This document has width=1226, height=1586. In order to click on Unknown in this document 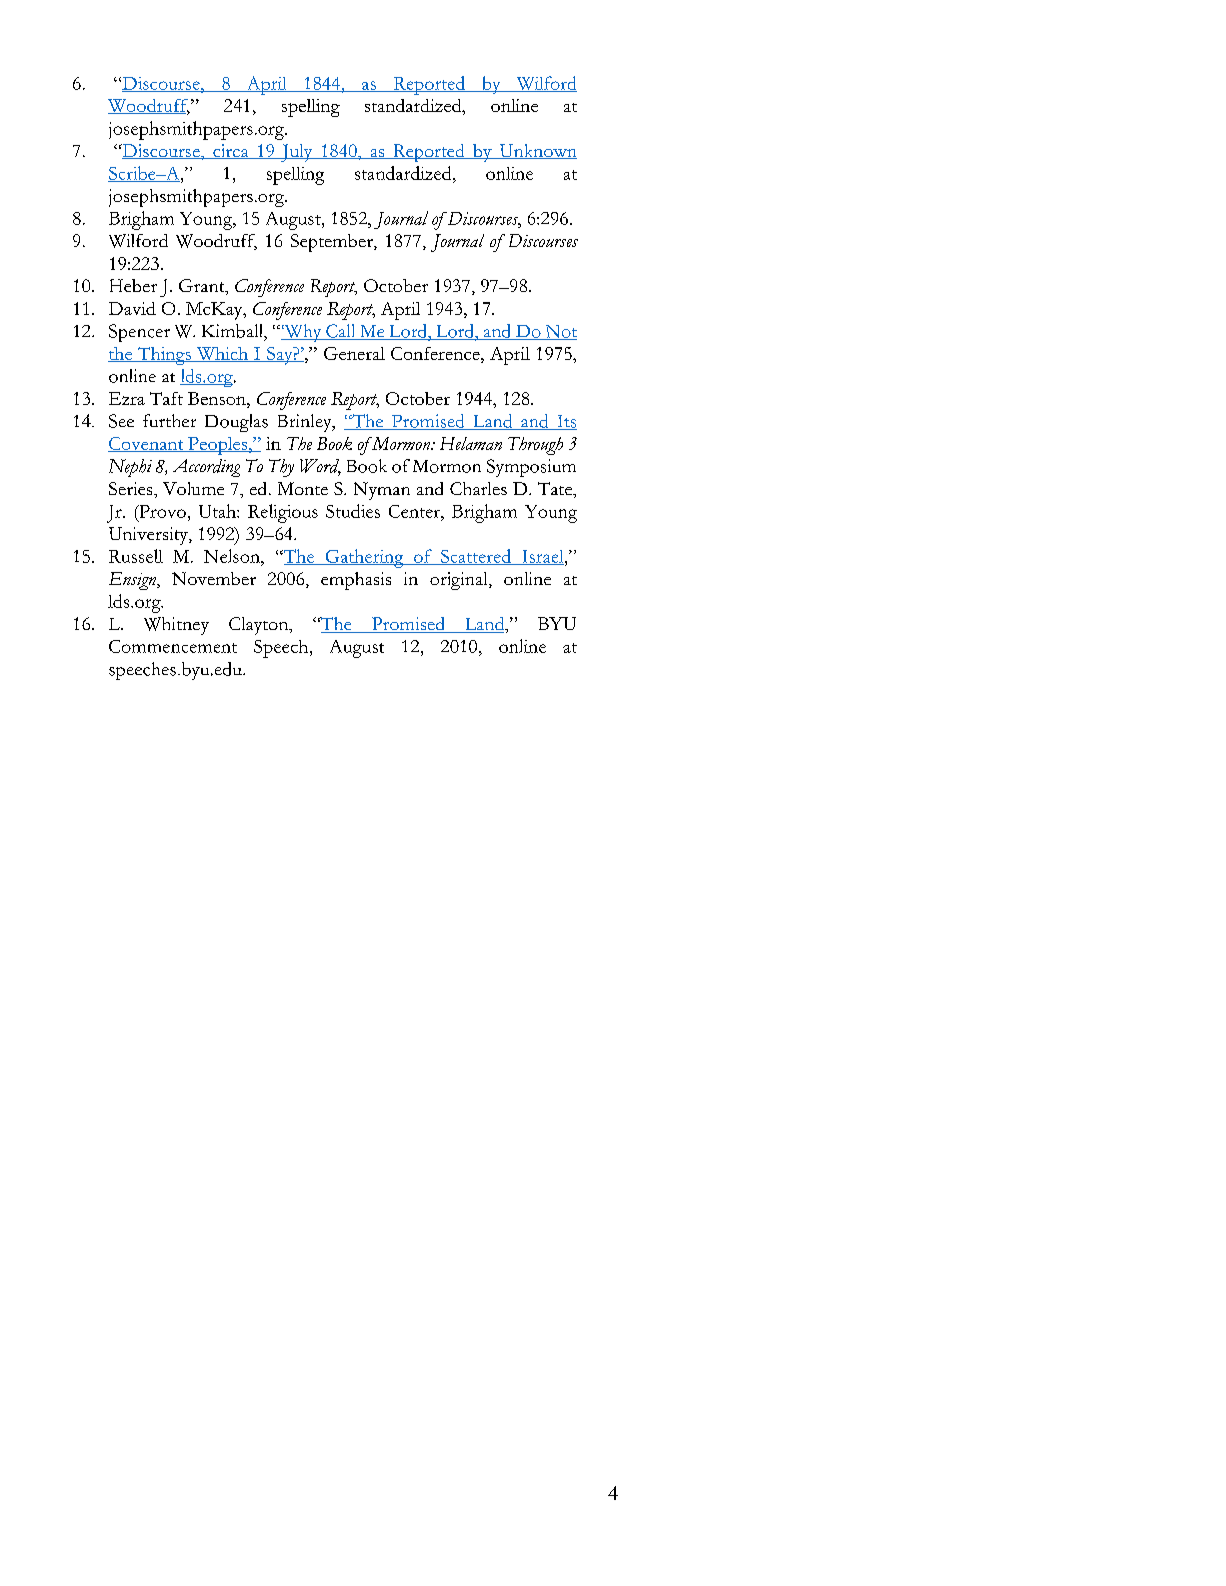, I will do `click(537, 151)`.
